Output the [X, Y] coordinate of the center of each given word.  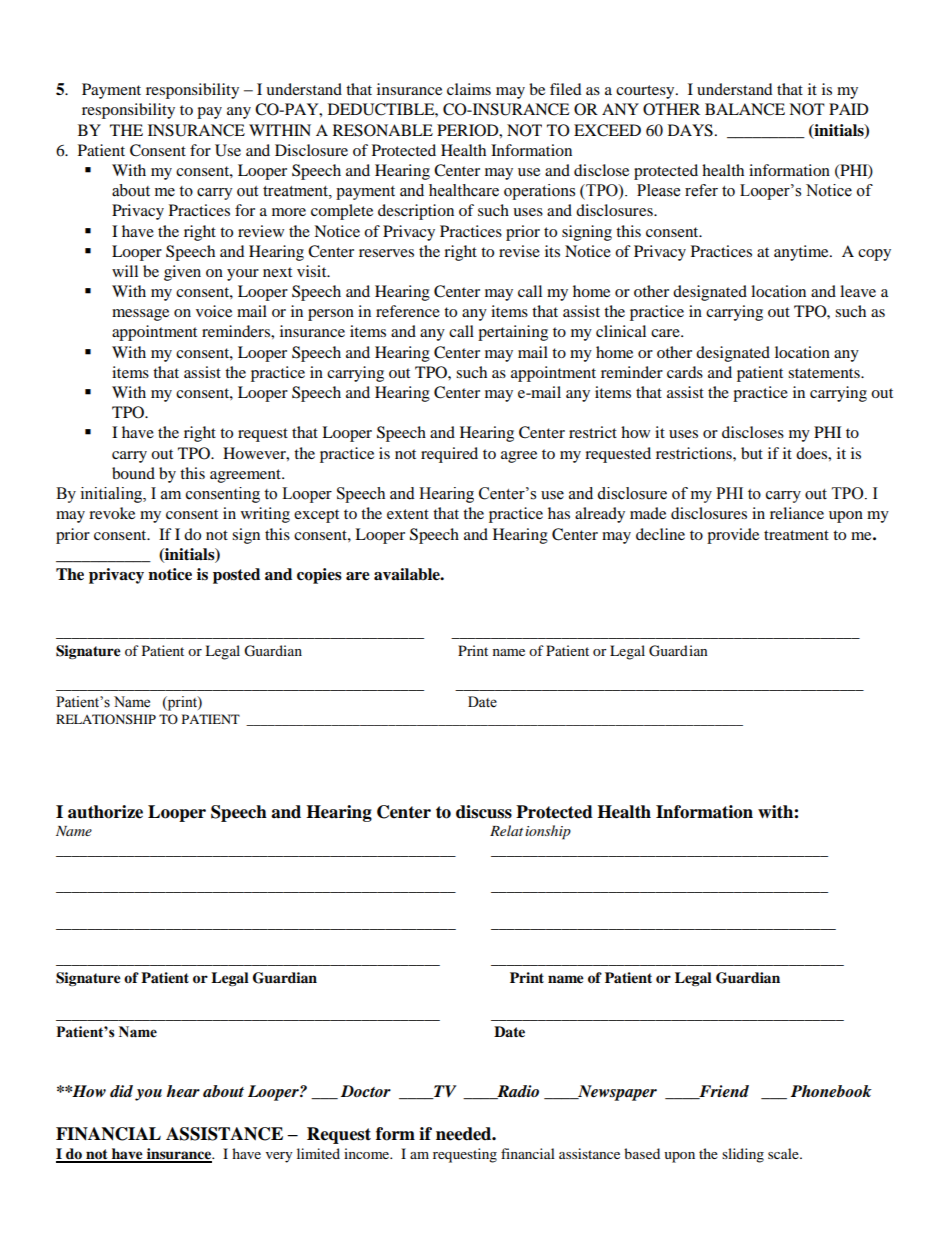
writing [265, 515]
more [289, 212]
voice [214, 311]
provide [733, 536]
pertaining [513, 333]
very [279, 1157]
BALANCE [745, 109]
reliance [797, 513]
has [559, 513]
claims [469, 89]
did [121, 1091]
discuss [484, 812]
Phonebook [831, 1091]
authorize [105, 812]
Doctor [366, 1091]
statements [825, 373]
